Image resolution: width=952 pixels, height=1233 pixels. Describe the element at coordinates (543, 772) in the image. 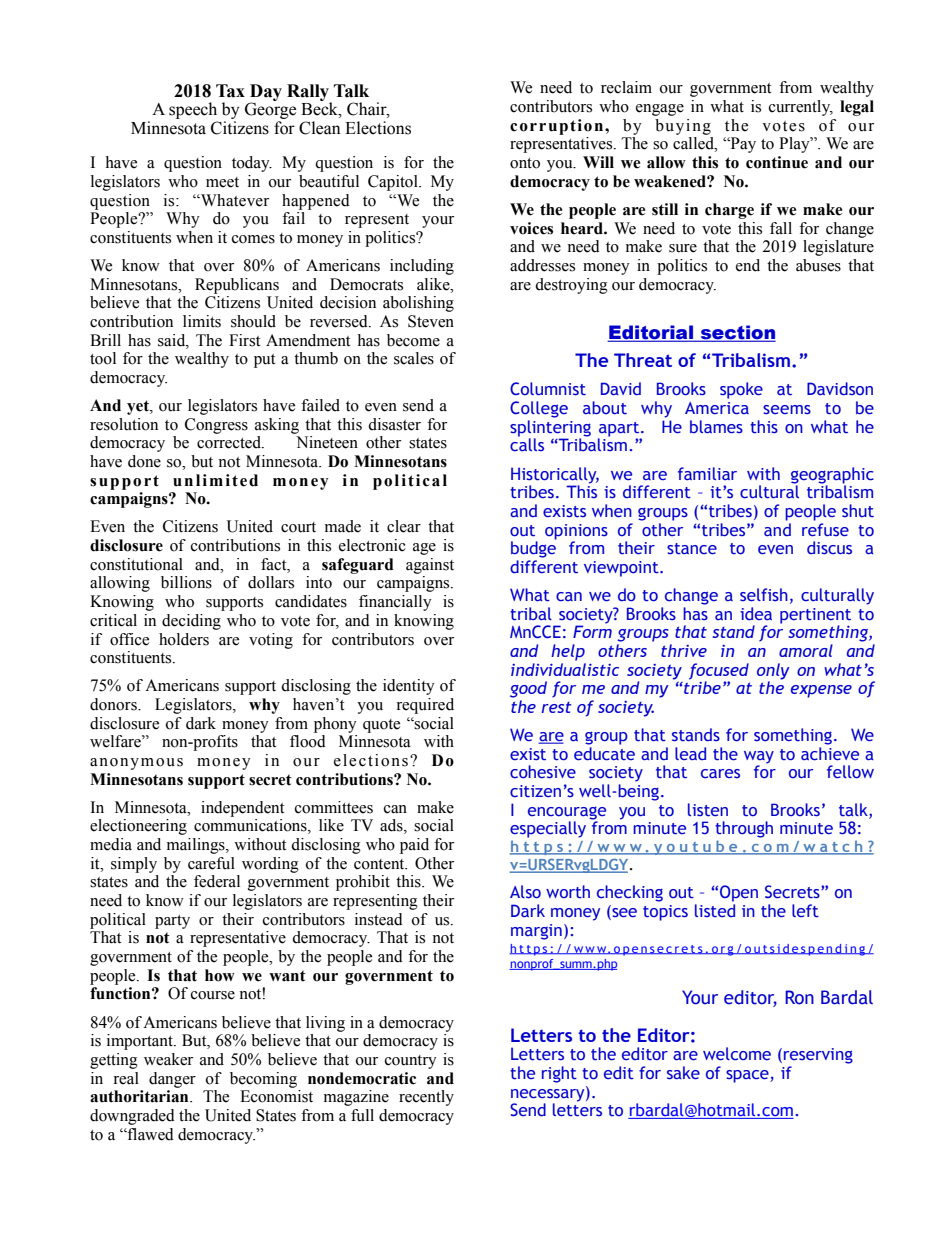

I see `cohesive` at that location.
